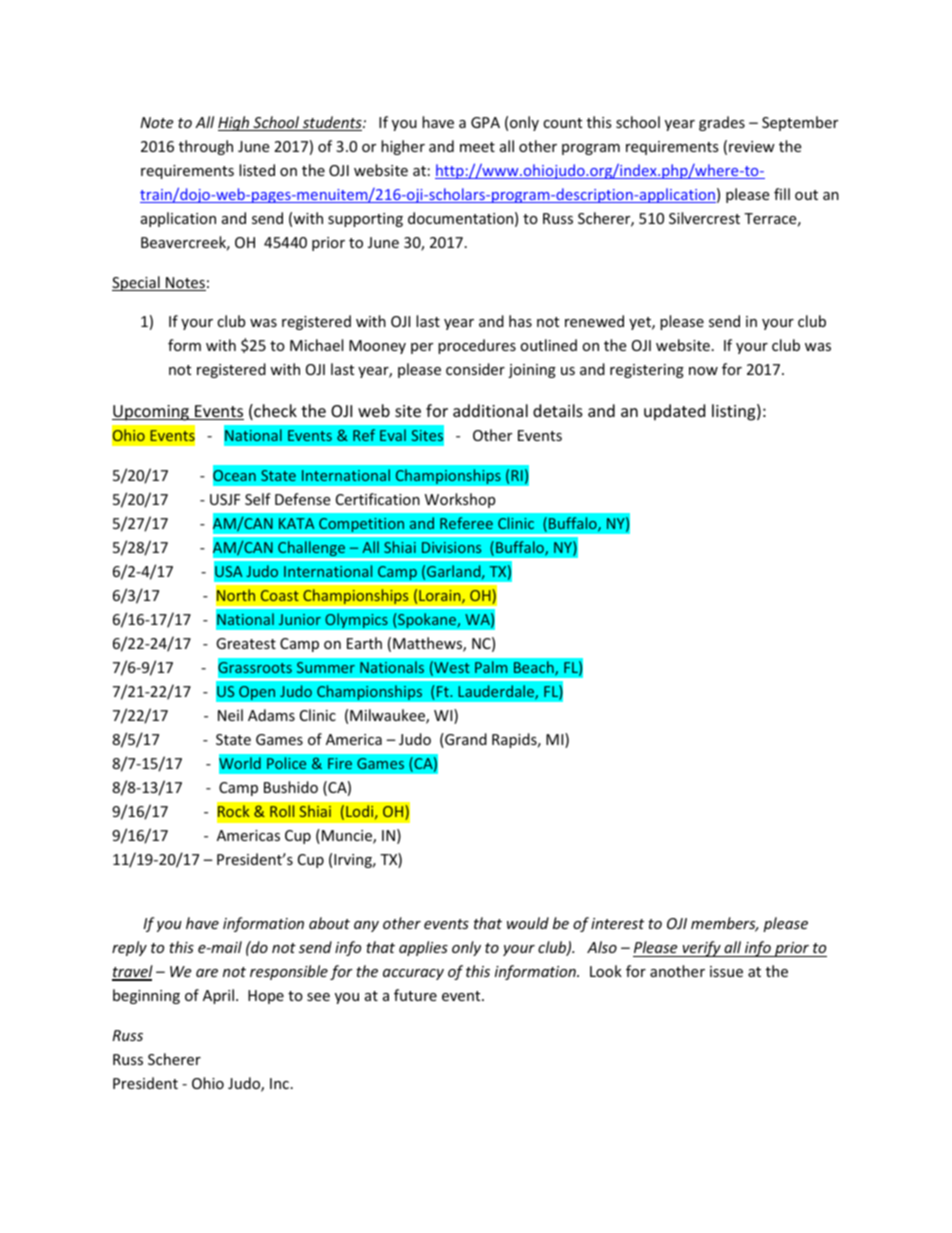  What do you see at coordinates (535, 668) in the screenshot?
I see `Beach` at bounding box center [535, 668].
